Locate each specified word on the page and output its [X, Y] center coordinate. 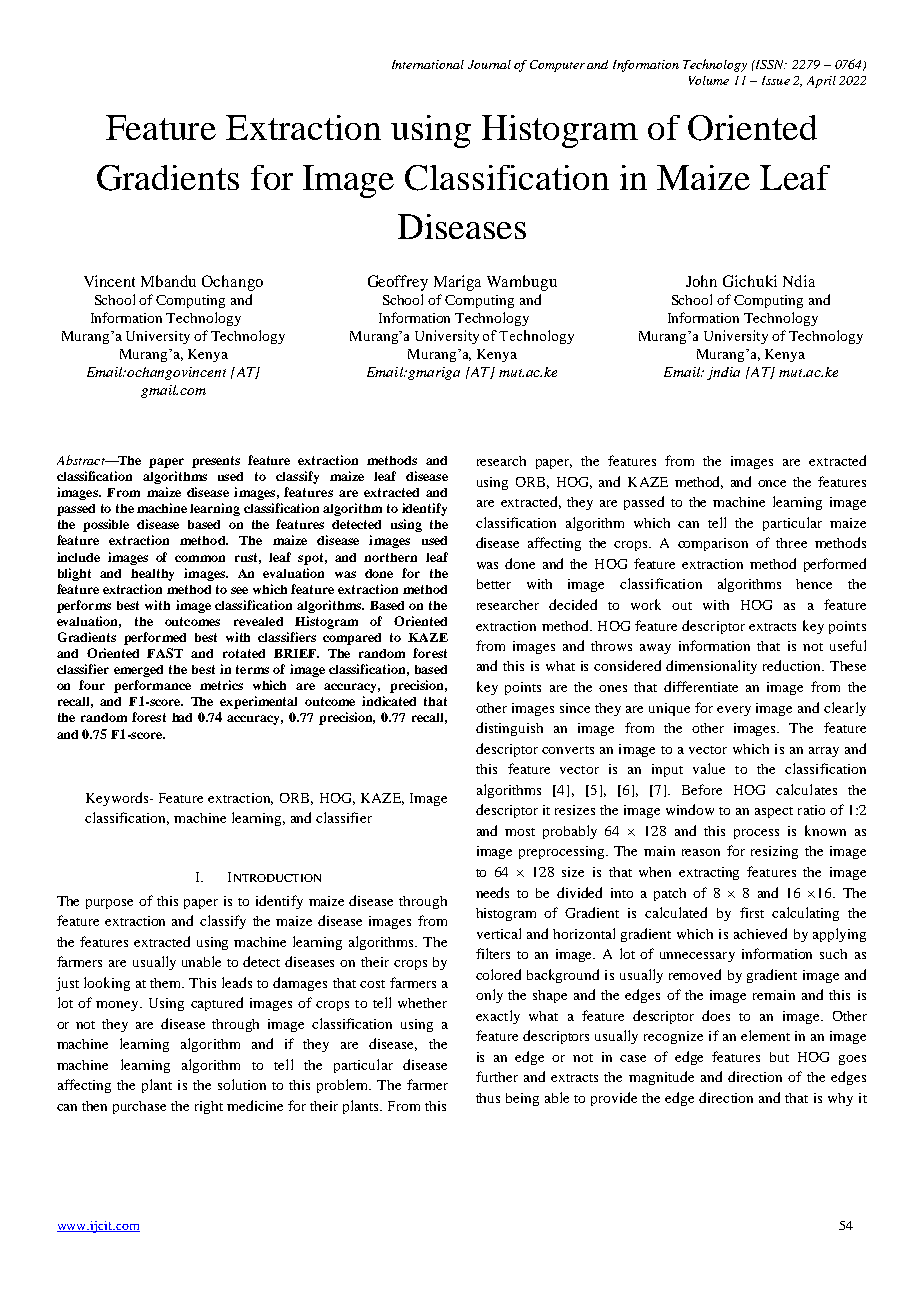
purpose [109, 904]
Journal [489, 64]
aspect [774, 812]
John [701, 281]
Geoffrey [398, 283]
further [497, 1076]
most [520, 832]
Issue [776, 80]
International [428, 64]
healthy [152, 575]
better [494, 584]
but [779, 1057]
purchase [139, 1107]
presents [216, 462]
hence [814, 584]
